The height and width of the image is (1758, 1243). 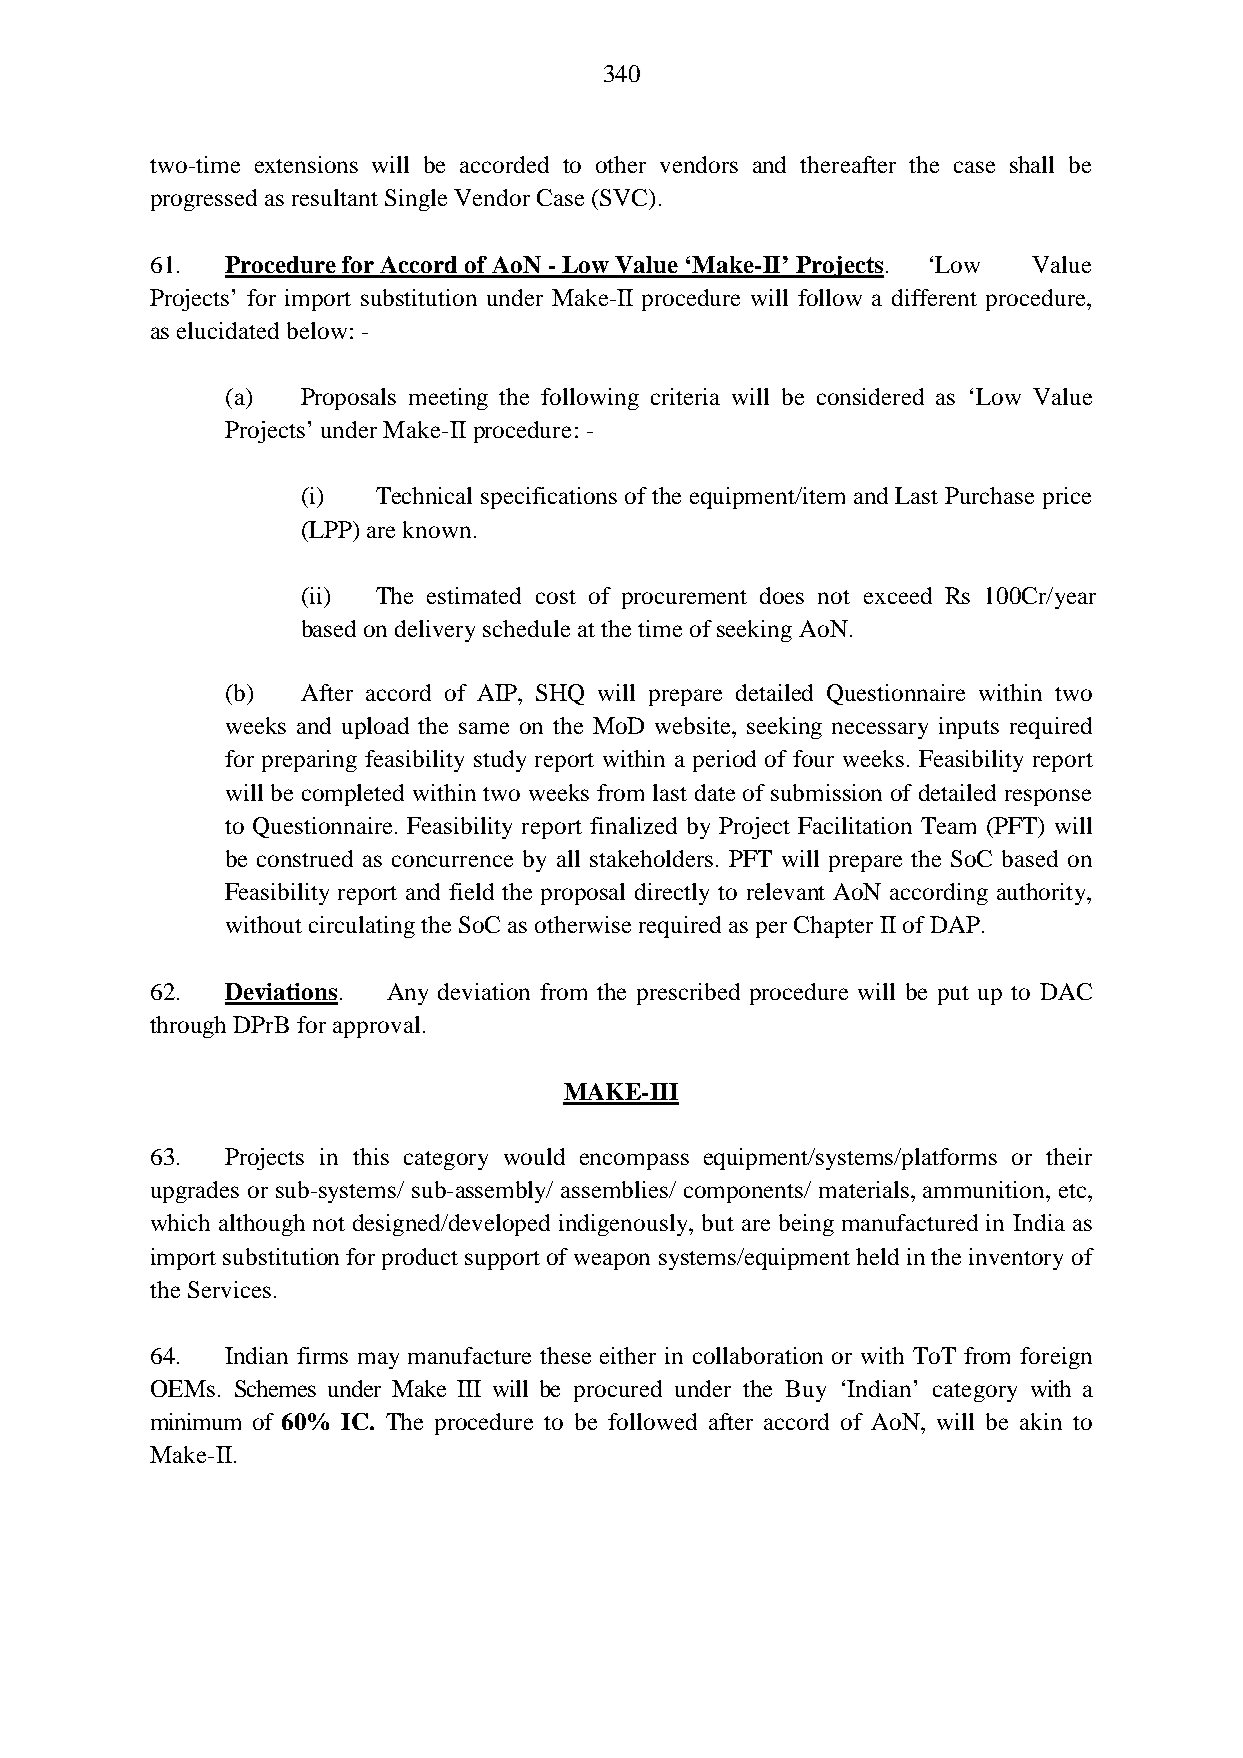 I want to click on delivery, so click(x=435, y=631).
